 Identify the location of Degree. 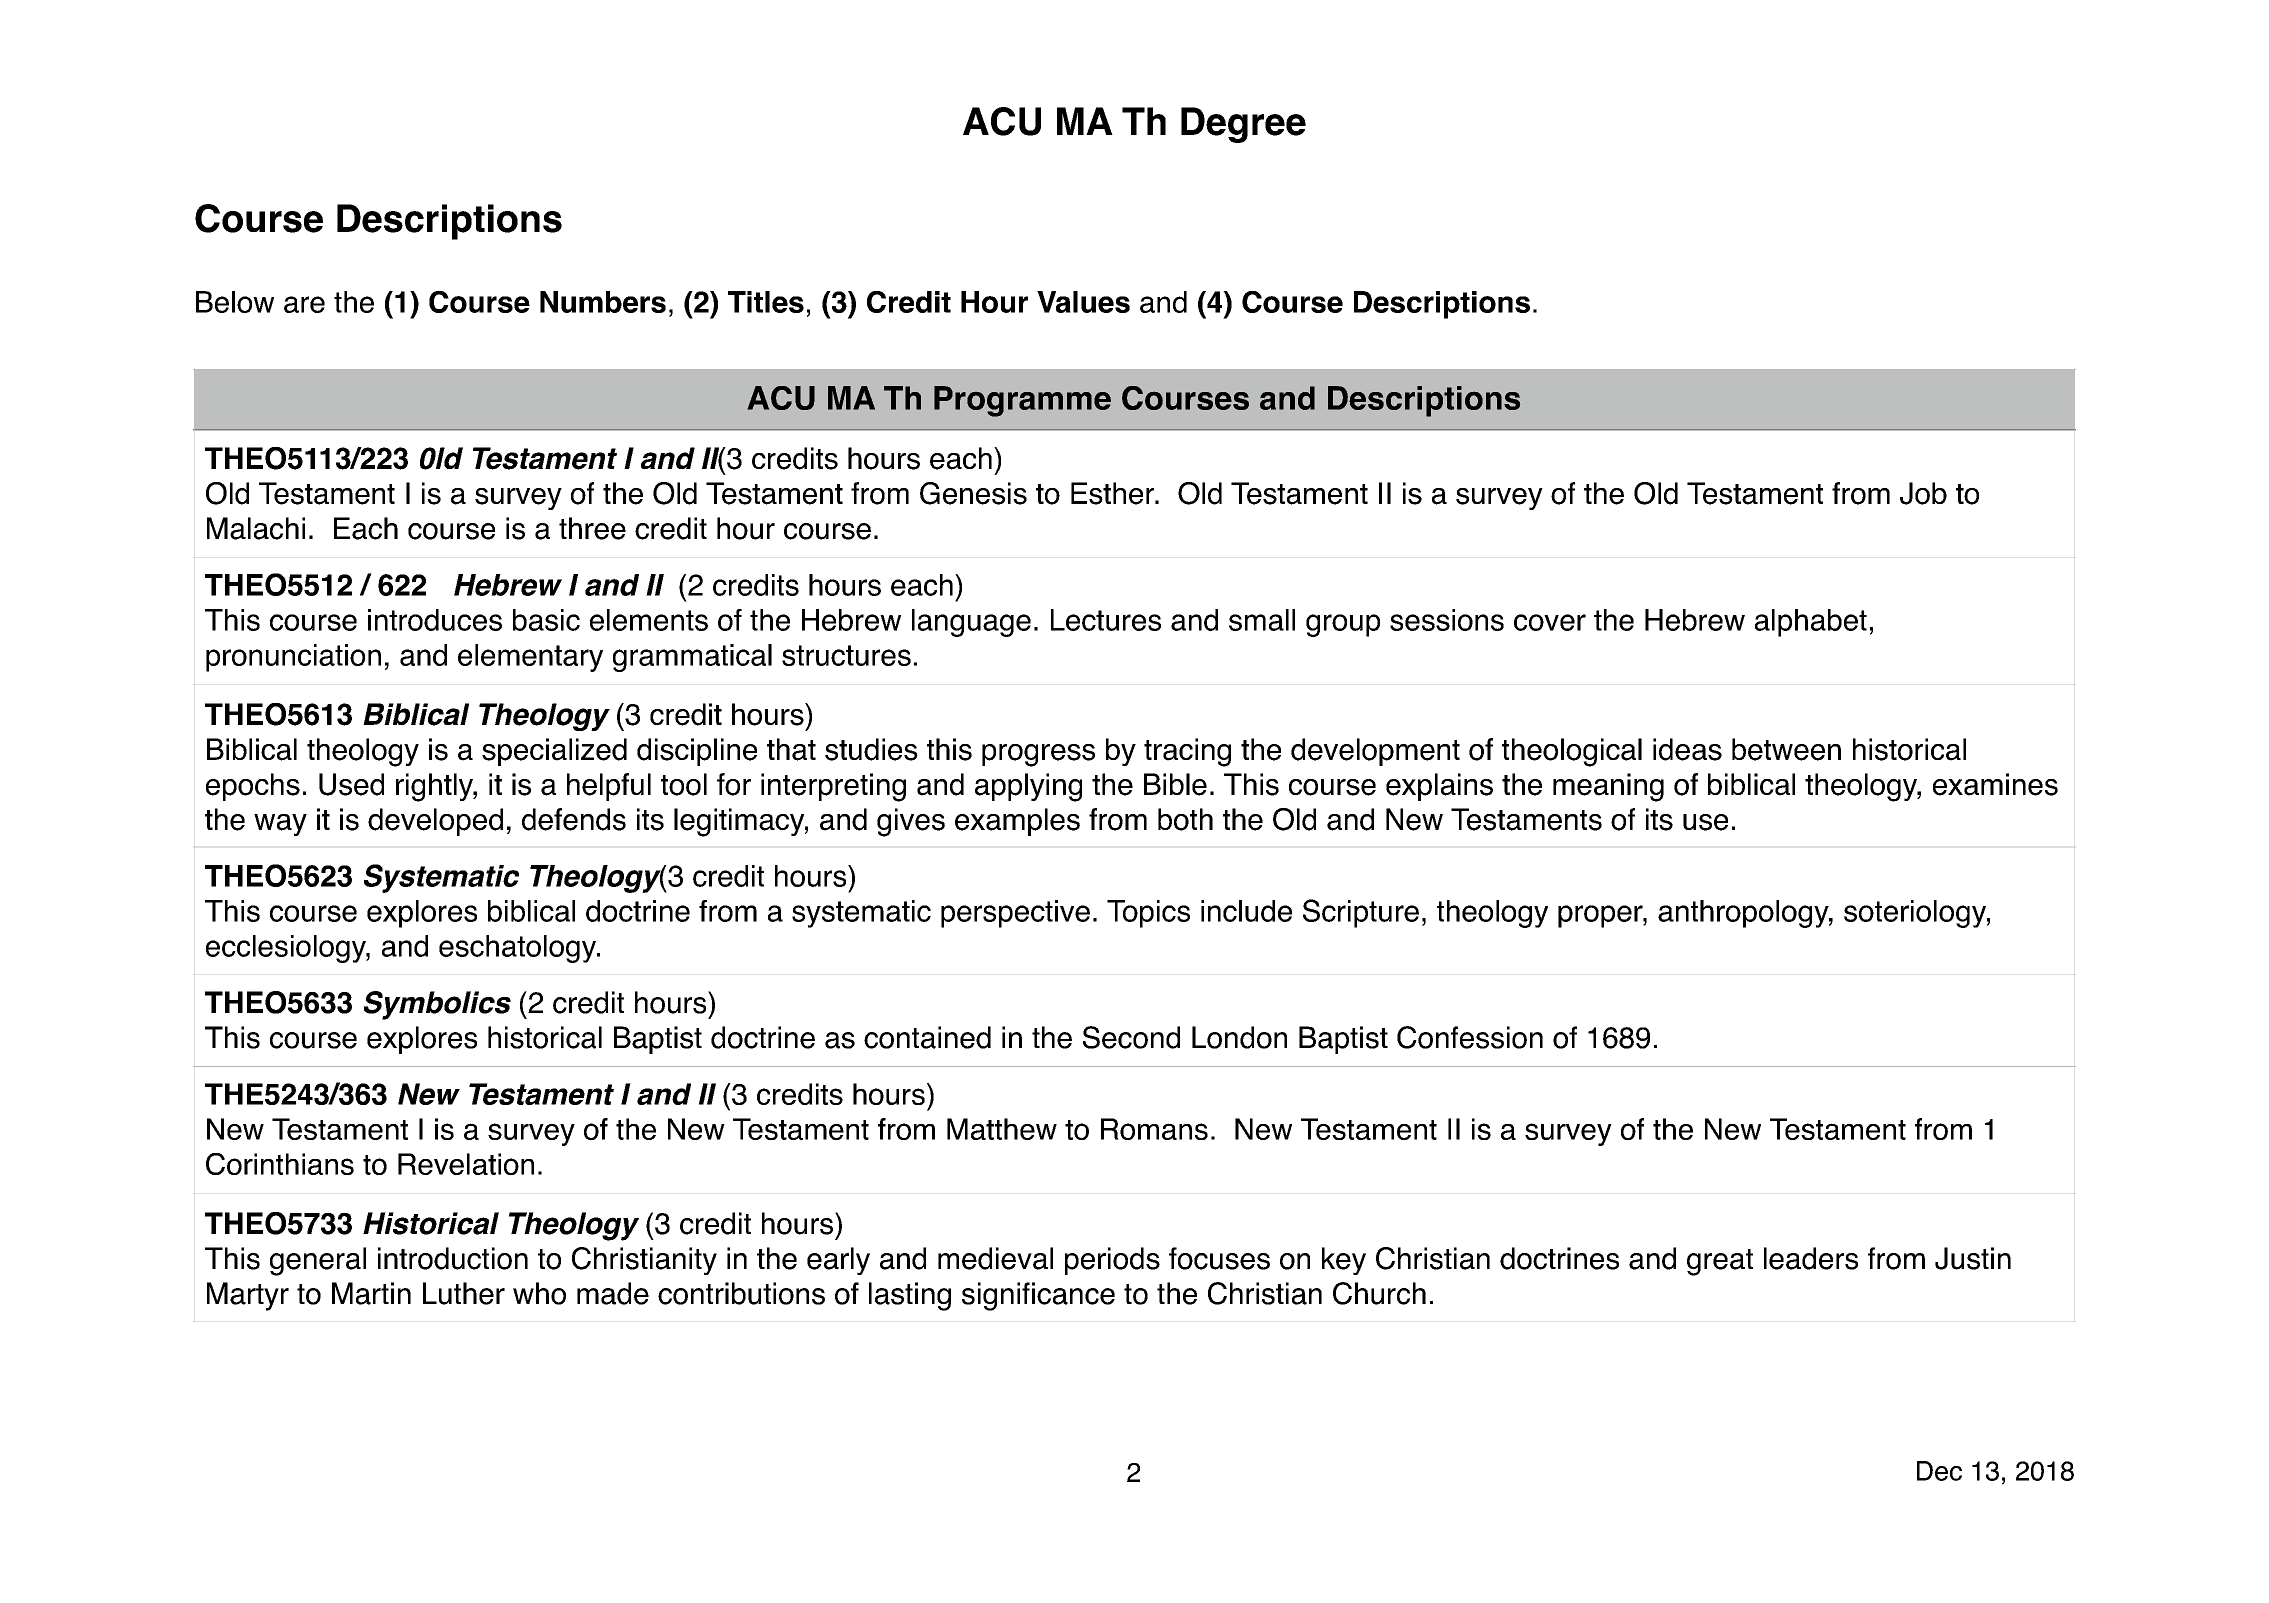
(1243, 125).
